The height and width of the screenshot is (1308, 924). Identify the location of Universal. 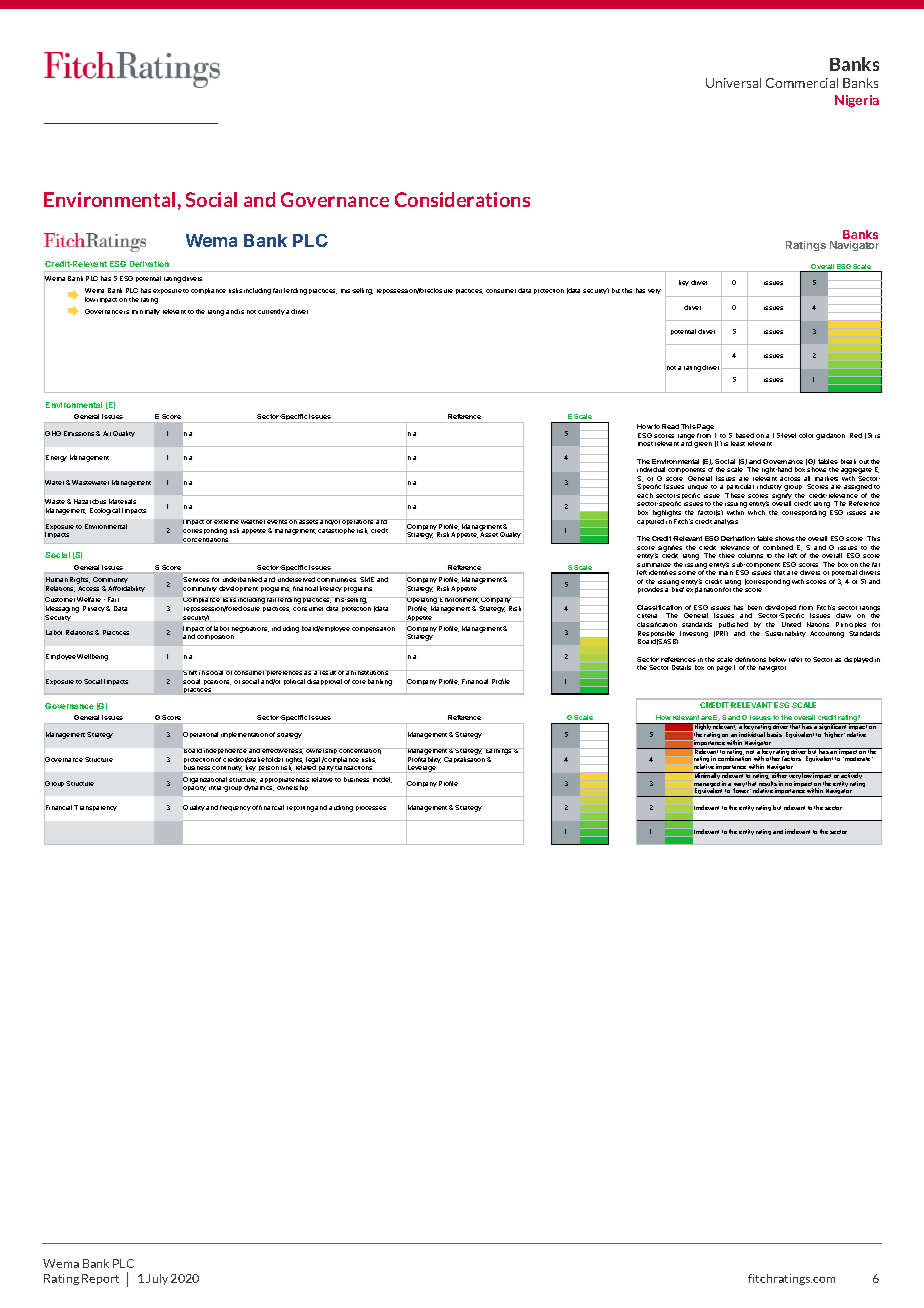
(733, 83).
